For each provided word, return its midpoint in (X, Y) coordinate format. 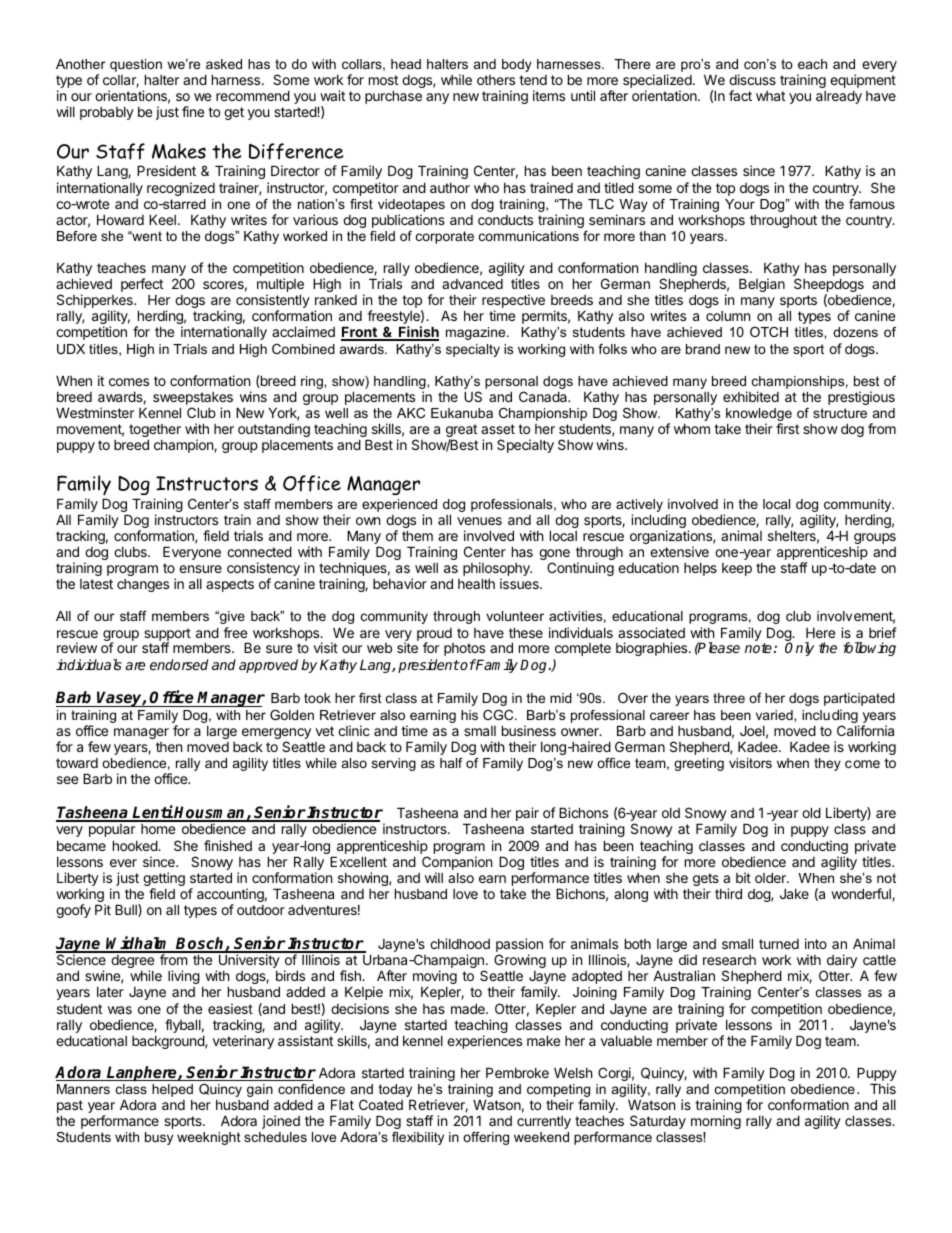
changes (143, 585)
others (496, 80)
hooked (136, 845)
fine (193, 111)
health (476, 583)
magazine (477, 333)
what (770, 96)
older (771, 877)
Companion (457, 864)
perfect (142, 285)
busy (159, 1138)
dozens (855, 332)
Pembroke (517, 1072)
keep (737, 569)
